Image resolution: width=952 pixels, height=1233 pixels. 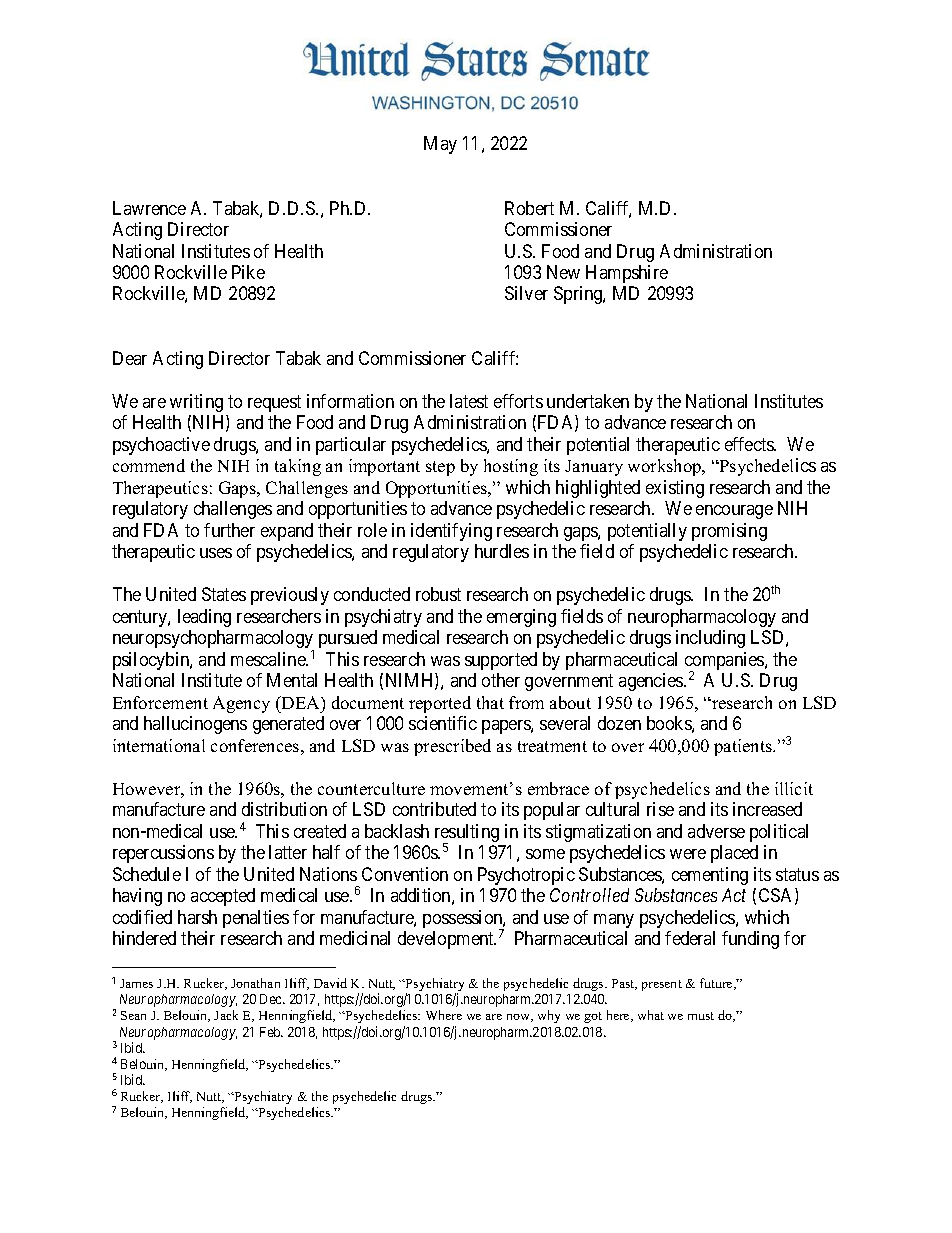 I want to click on Jack, so click(x=226, y=1015).
